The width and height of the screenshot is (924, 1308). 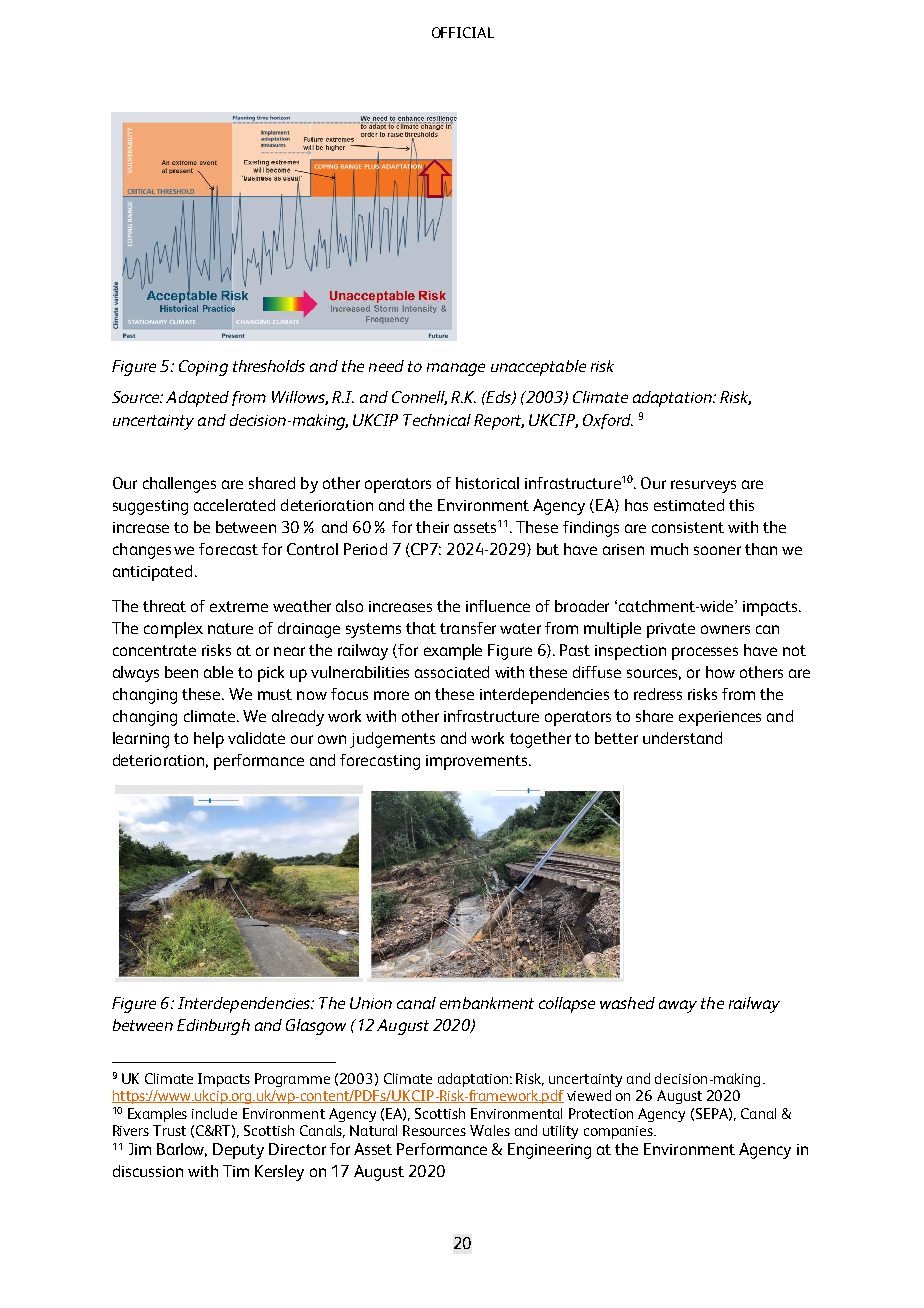 What do you see at coordinates (490, 1130) in the screenshot?
I see `Wales` at bounding box center [490, 1130].
